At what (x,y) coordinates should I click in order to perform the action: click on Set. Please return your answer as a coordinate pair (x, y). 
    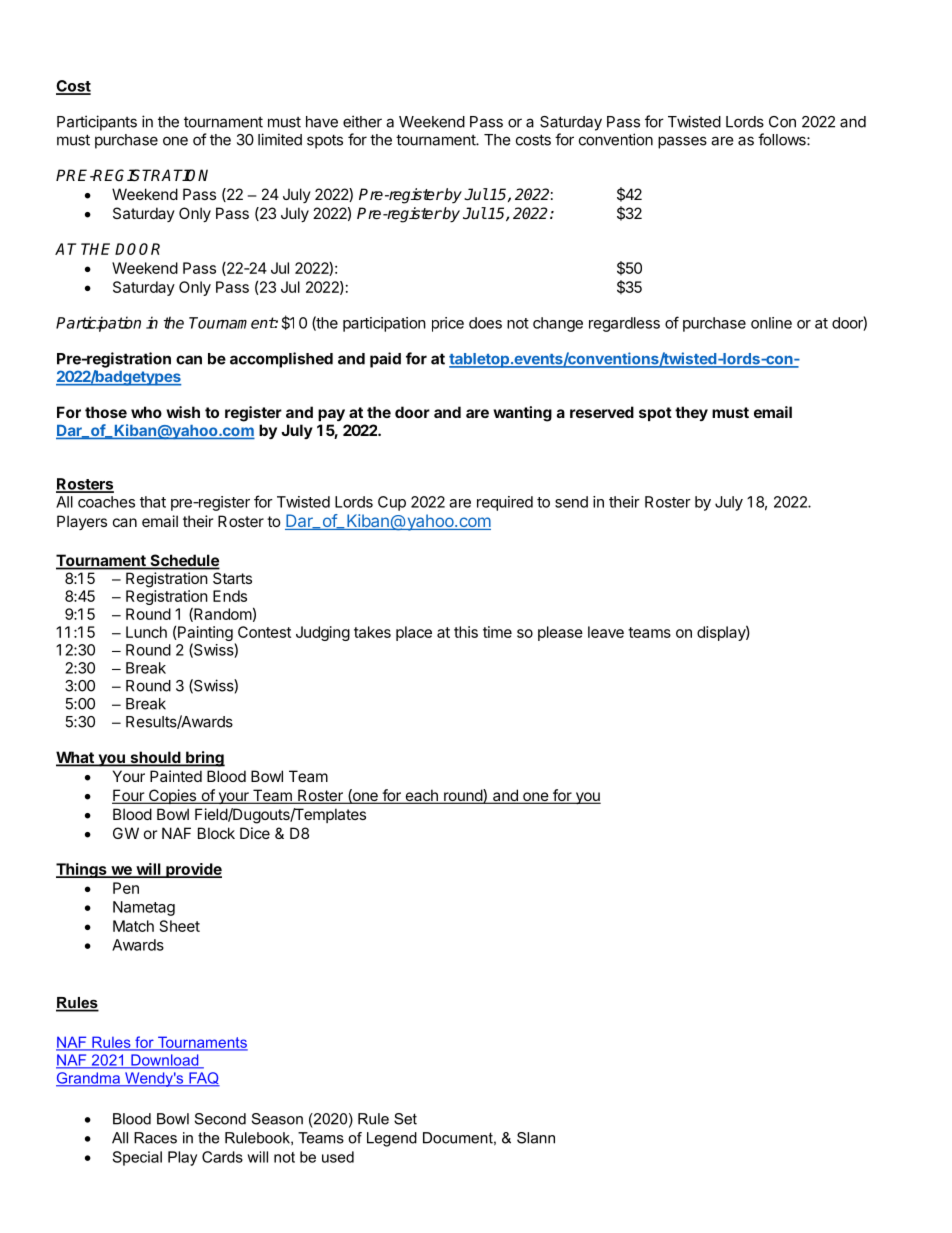
    Looking at the image, I should click on (405, 1119).
